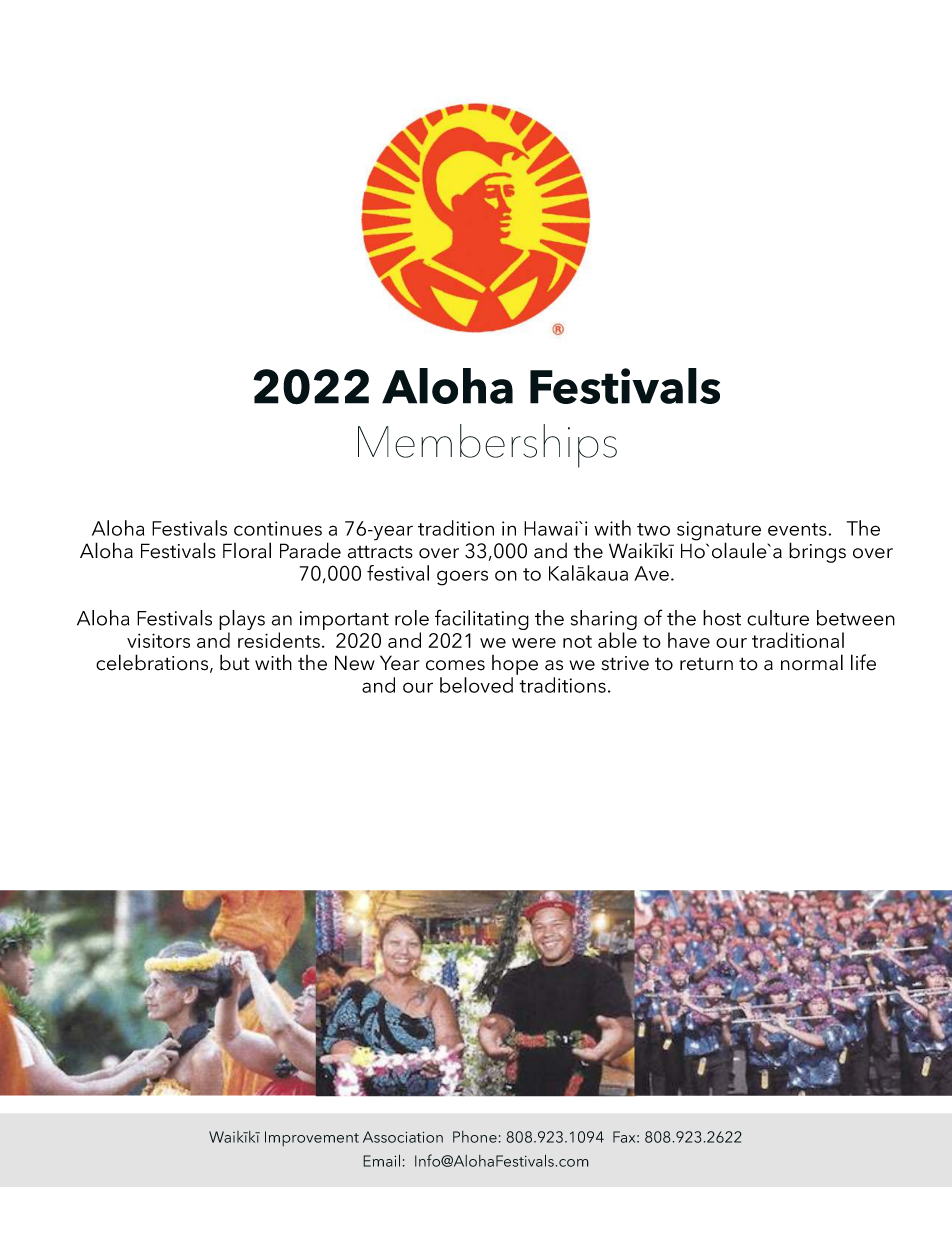 The height and width of the screenshot is (1233, 952). What do you see at coordinates (381, 1160) in the screenshot?
I see `Email` at bounding box center [381, 1160].
